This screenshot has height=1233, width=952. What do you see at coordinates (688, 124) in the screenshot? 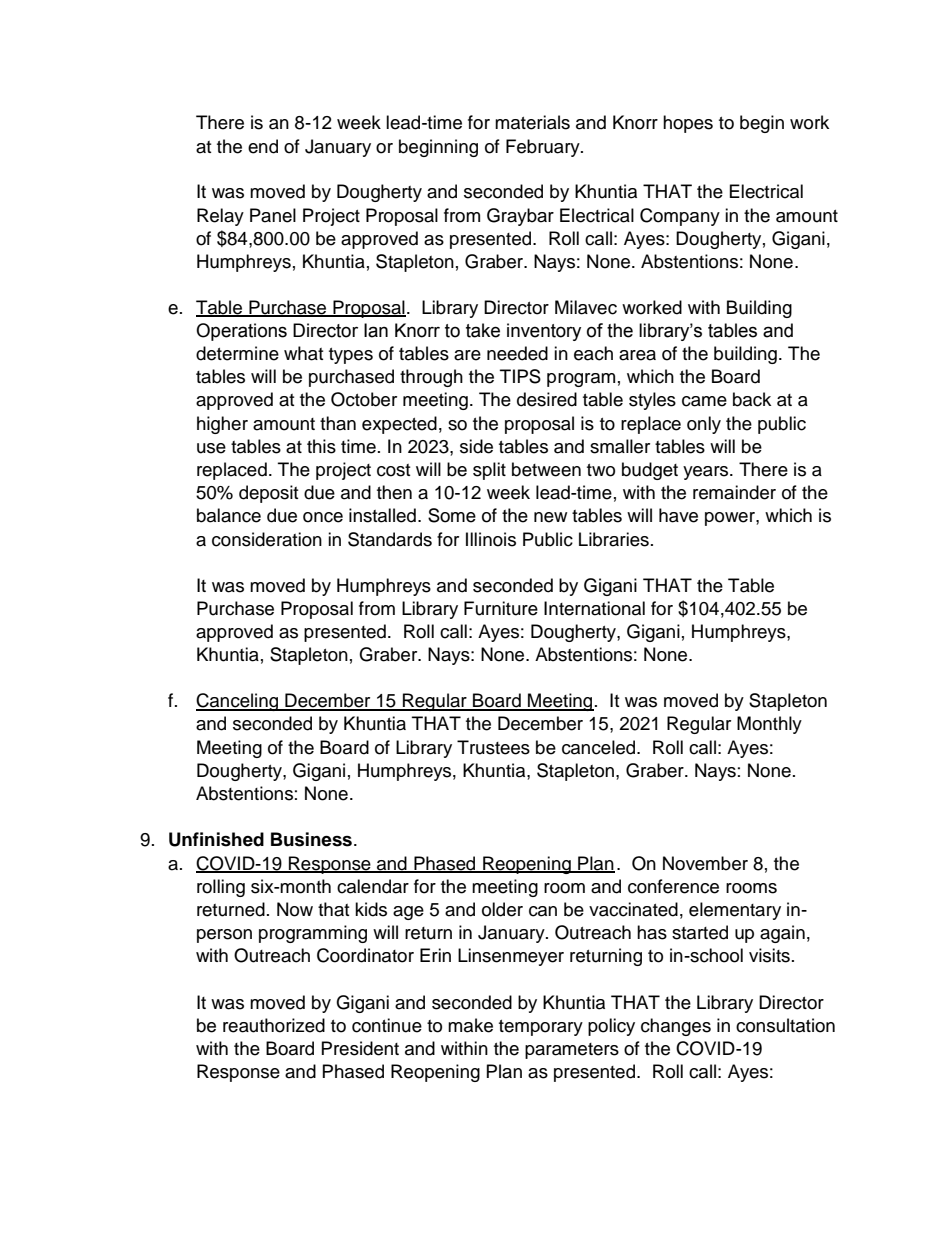
I see `hopes` at bounding box center [688, 124].
